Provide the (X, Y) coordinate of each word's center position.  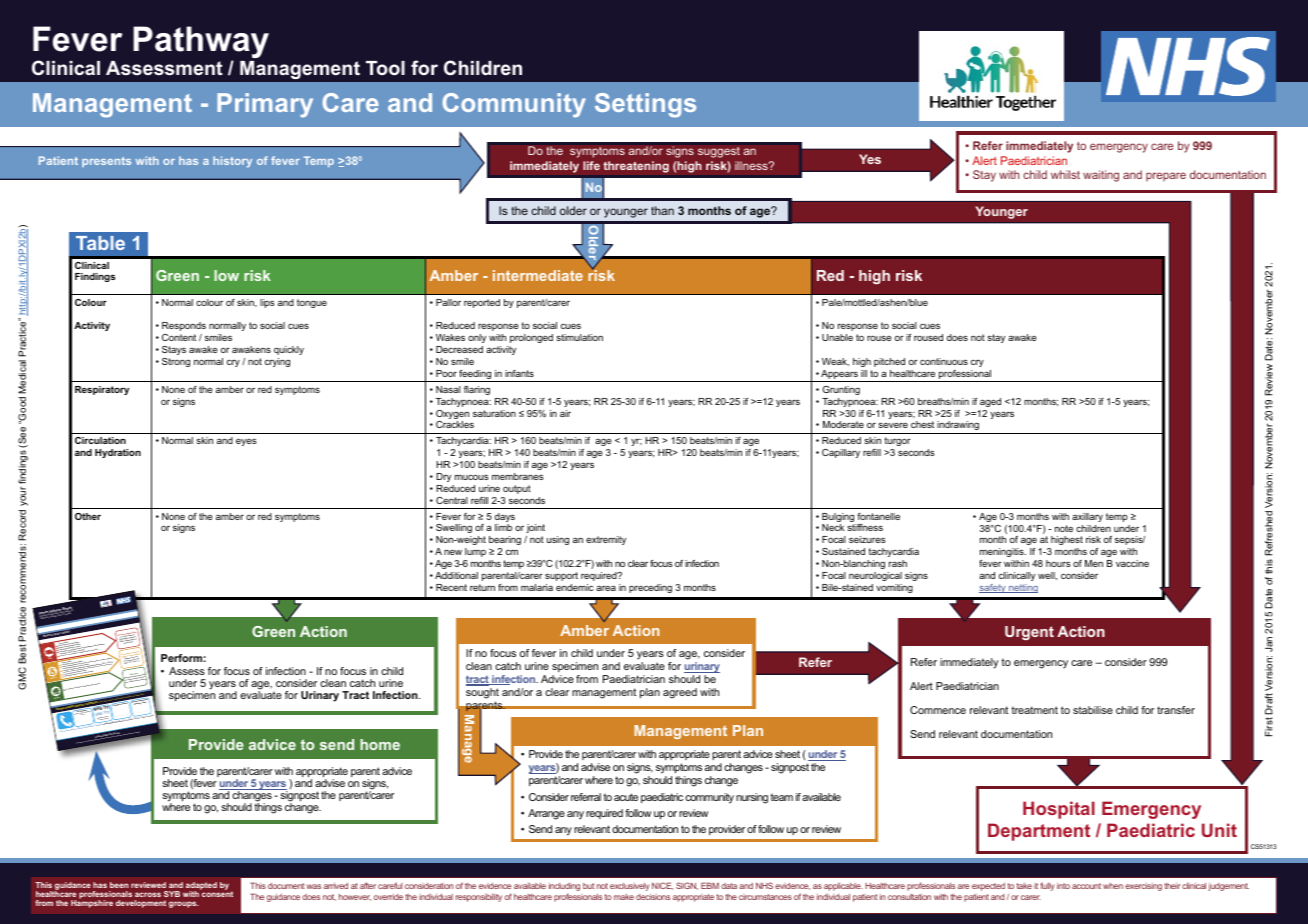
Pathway (201, 43)
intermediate (538, 275)
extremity (606, 540)
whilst (1065, 174)
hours (1058, 563)
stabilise (1093, 710)
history (232, 162)
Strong (176, 362)
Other (88, 516)
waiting (1101, 176)
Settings (645, 105)
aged (990, 402)
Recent (451, 587)
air (565, 413)
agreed (680, 693)
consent (216, 893)
